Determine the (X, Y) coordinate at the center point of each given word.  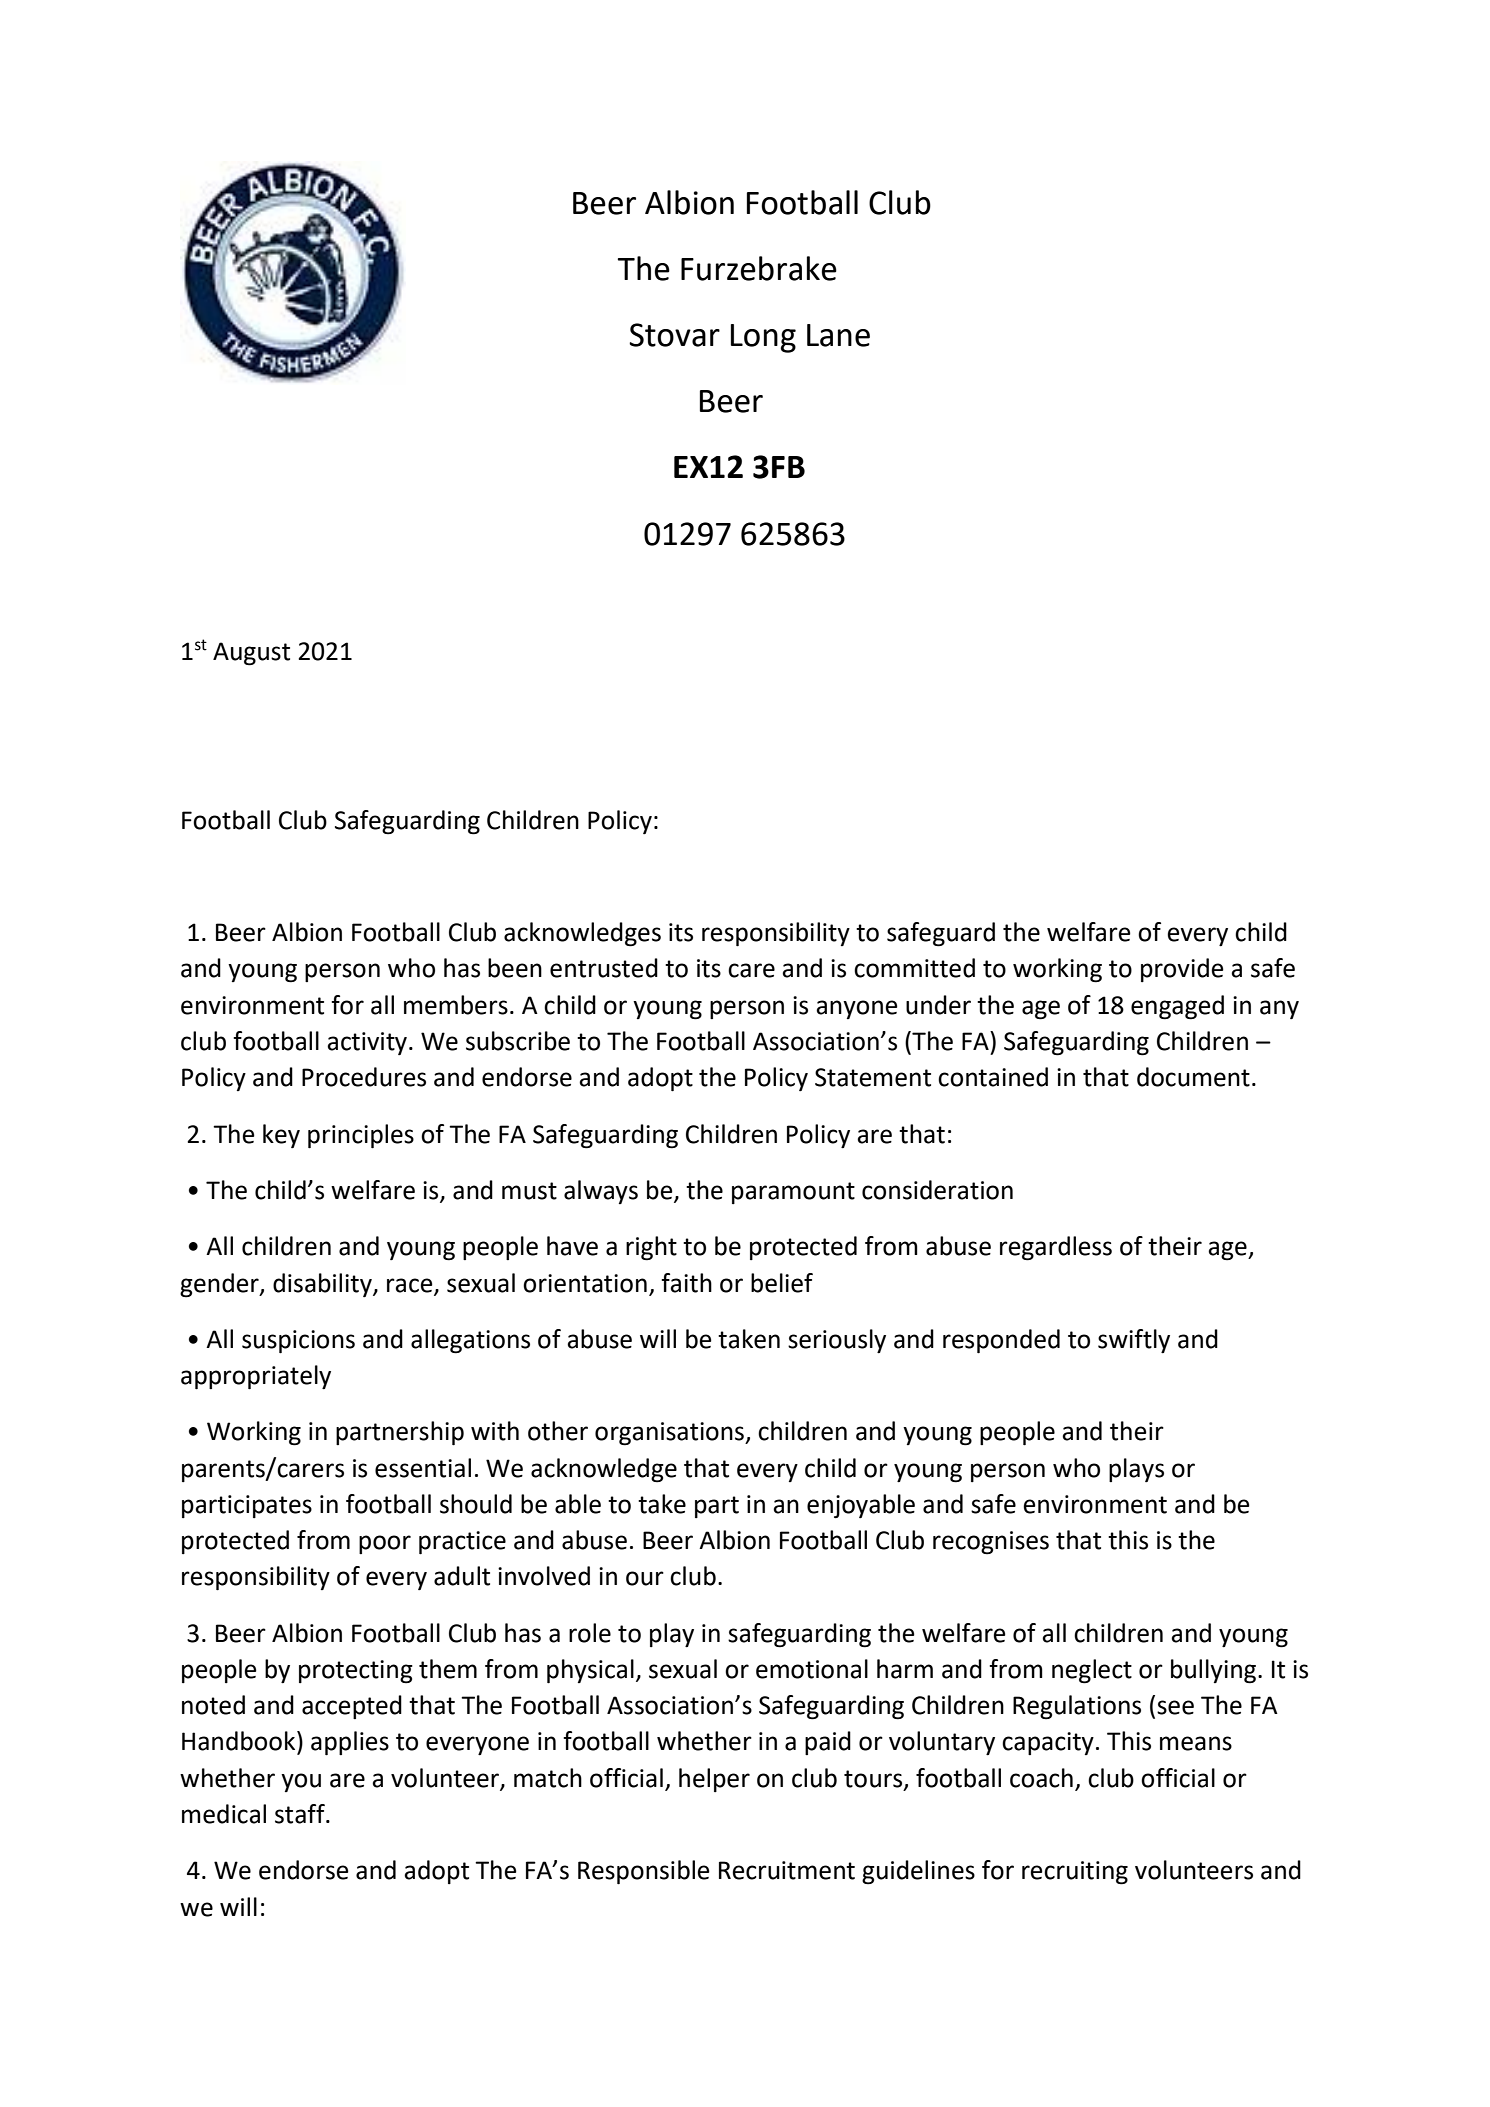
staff (301, 1814)
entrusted (604, 968)
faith (686, 1283)
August (251, 654)
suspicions (298, 1341)
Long (763, 338)
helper (714, 1780)
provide (1182, 970)
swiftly (1134, 1341)
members (456, 1005)
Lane (838, 335)
